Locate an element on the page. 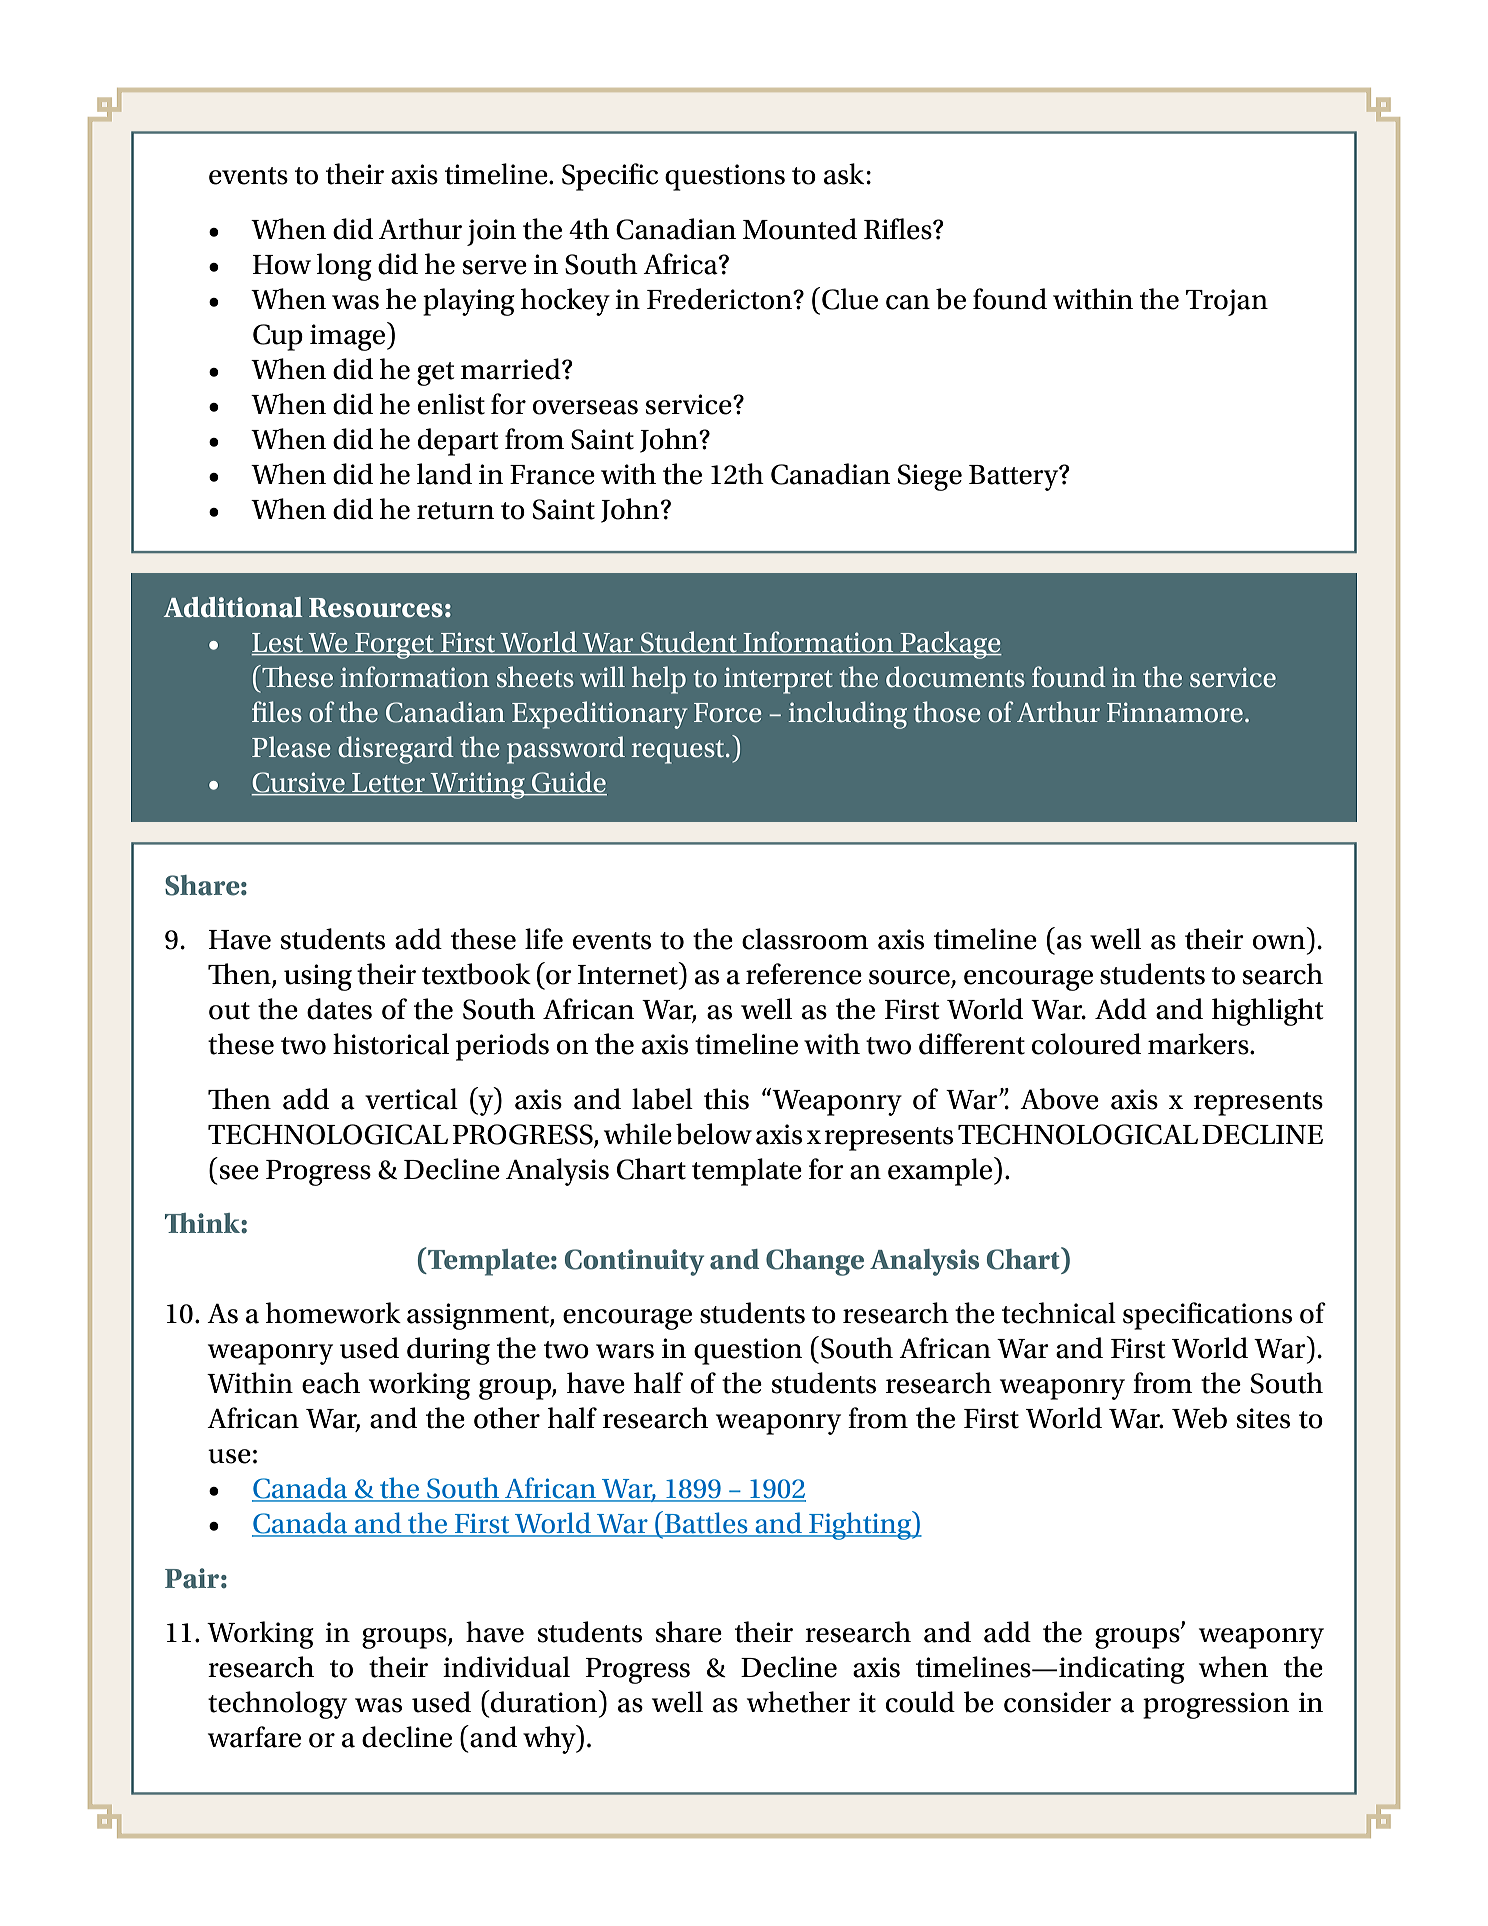 The width and height of the image is (1488, 1926). technology is located at coordinates (277, 1705).
